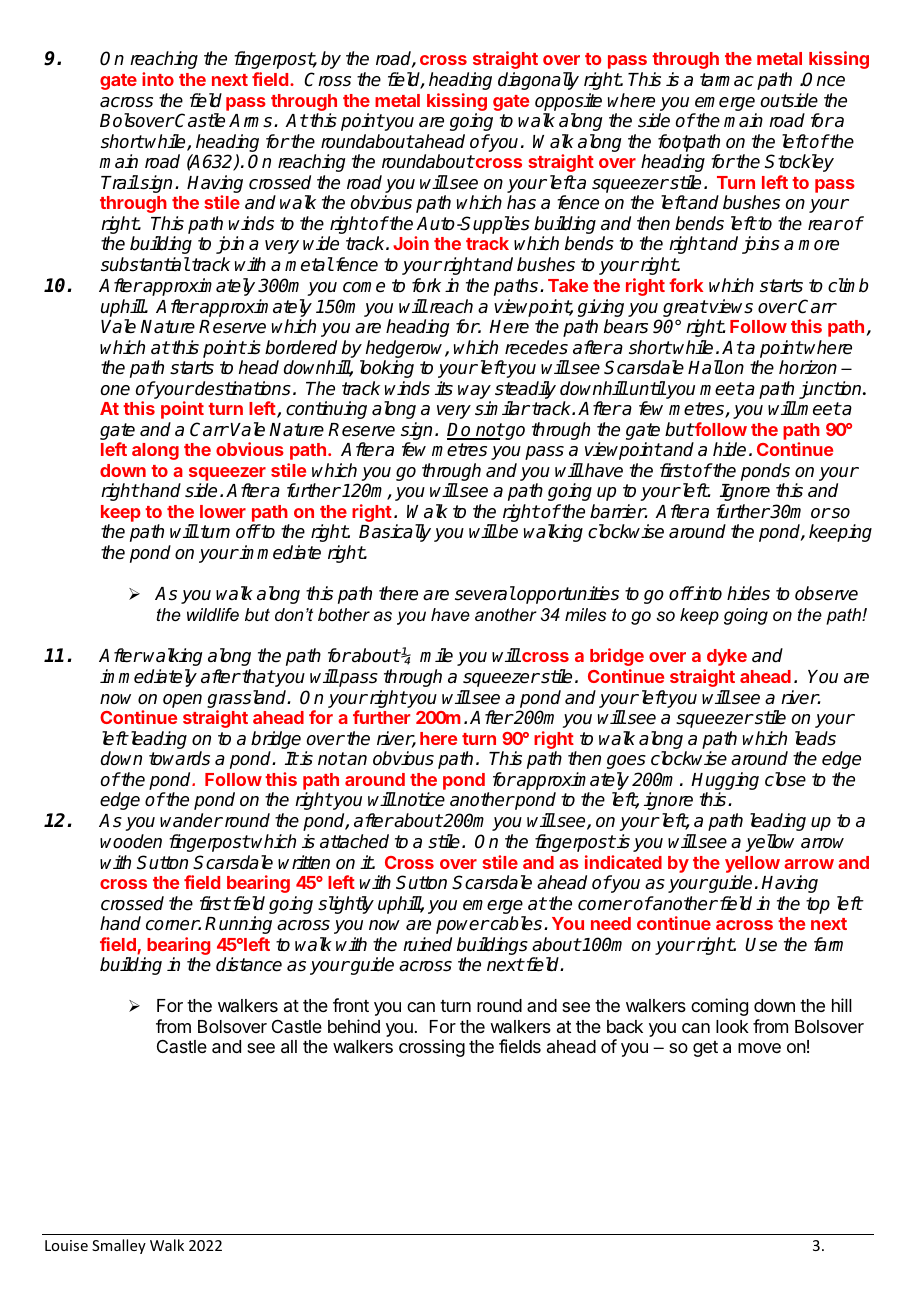 The image size is (924, 1307). I want to click on bother, so click(344, 614).
